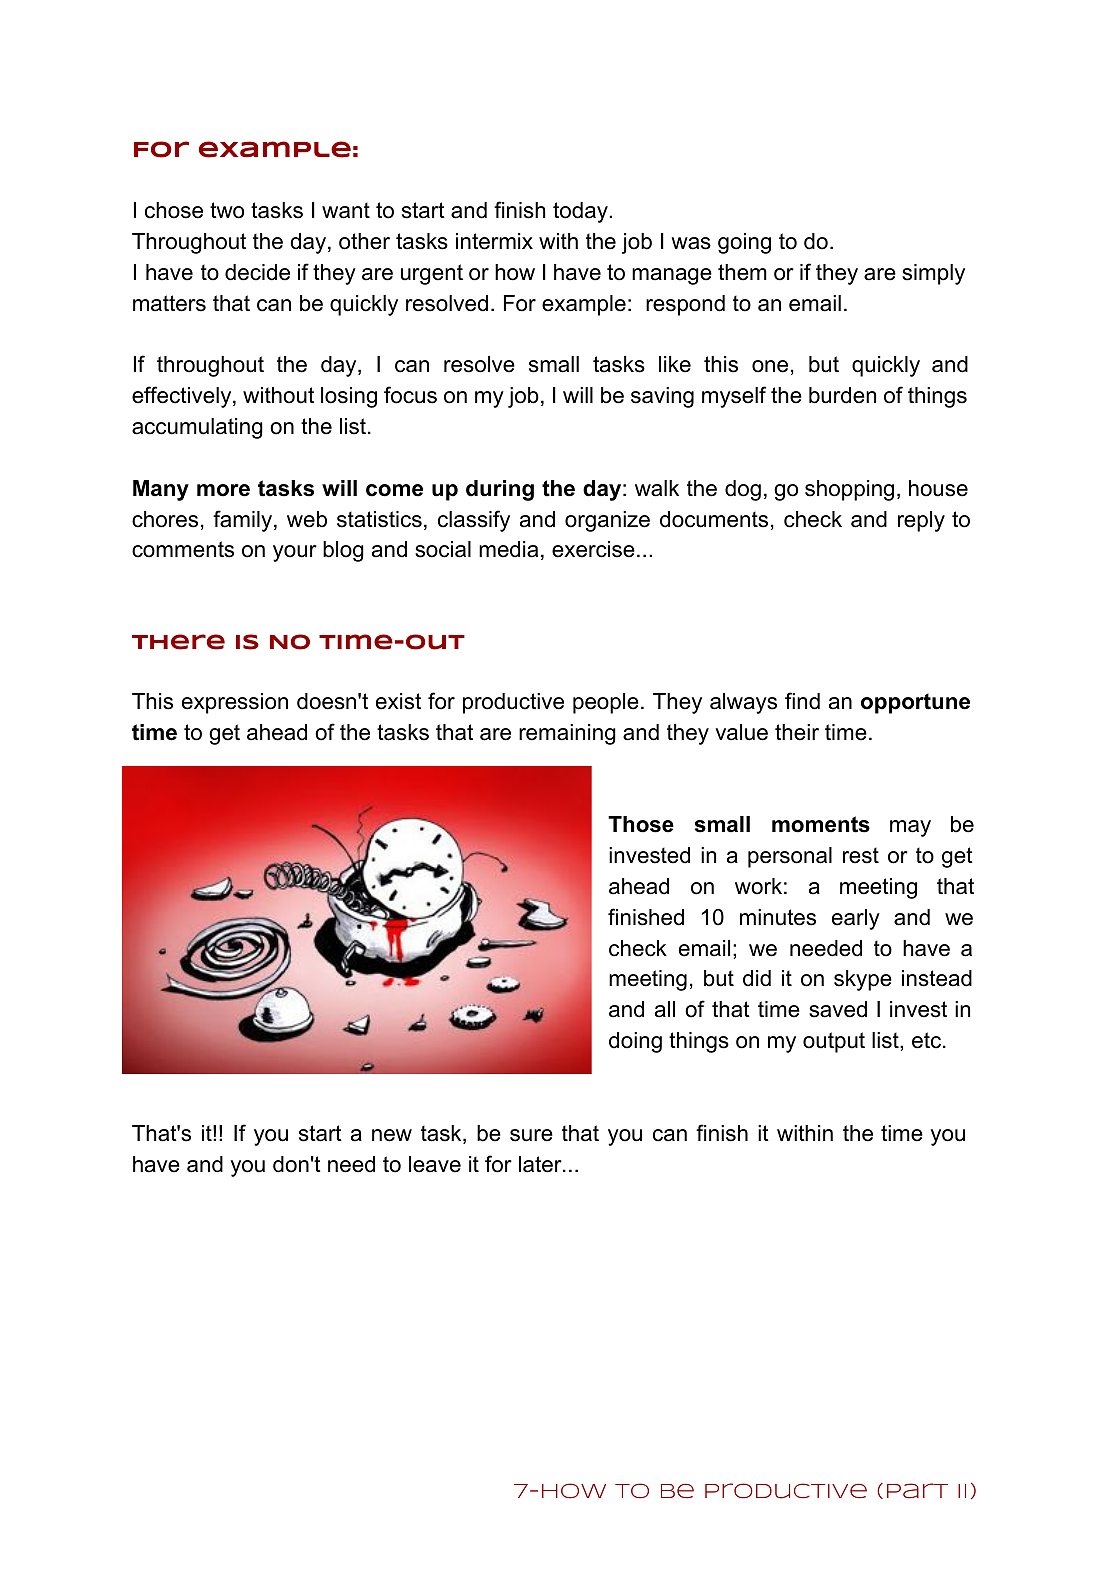 This image has width=1113, height=1576. What do you see at coordinates (257, 272) in the image?
I see `decide` at bounding box center [257, 272].
